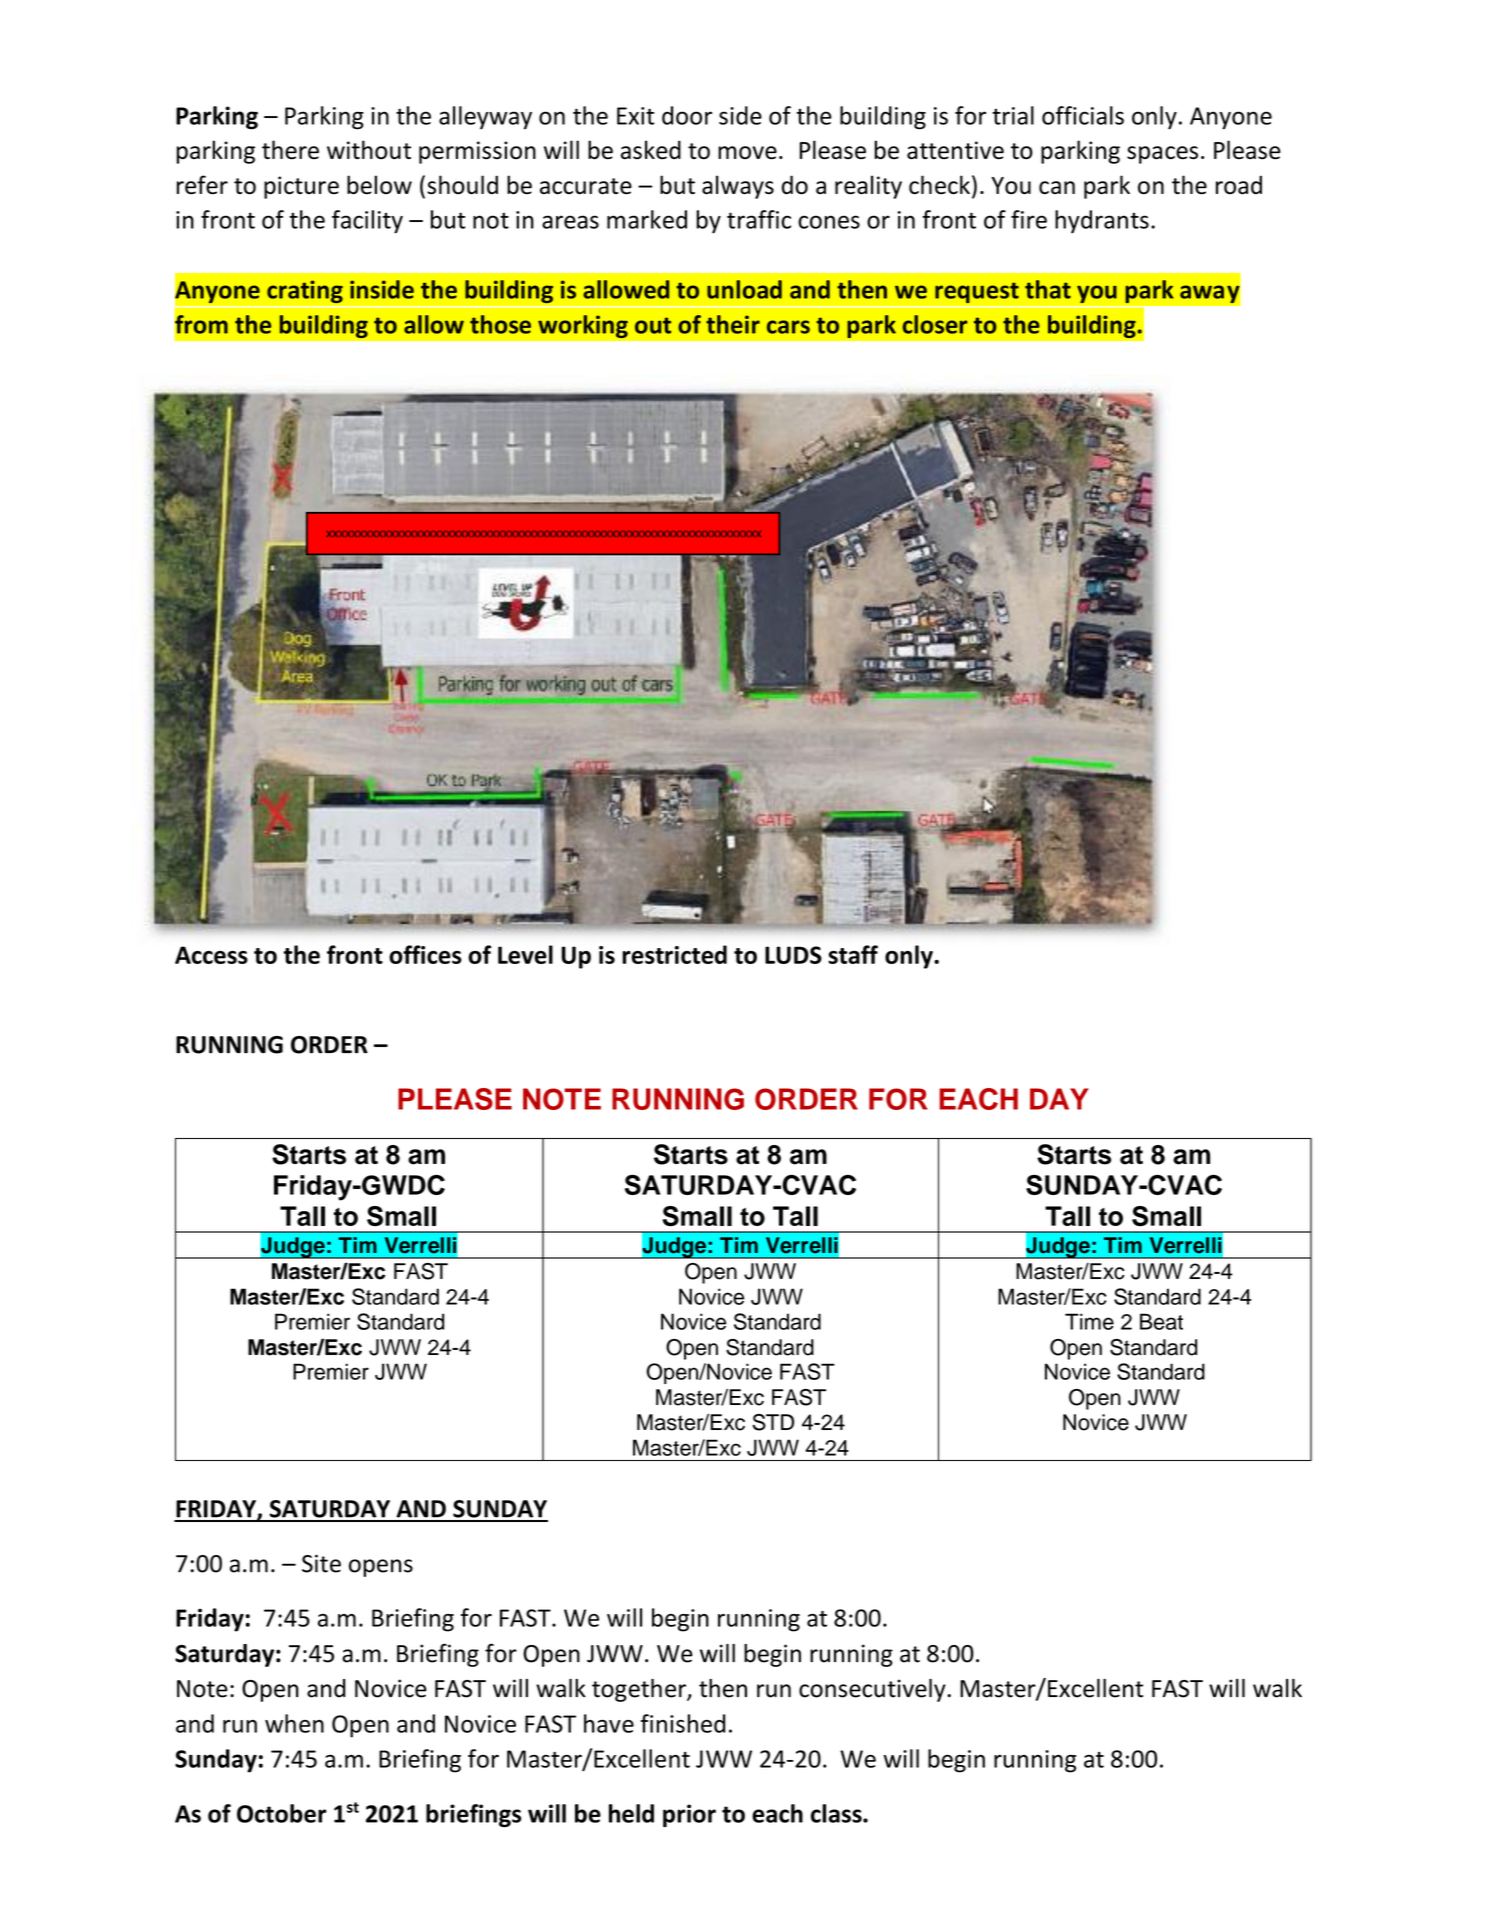  I want to click on Time, so click(1089, 1321).
